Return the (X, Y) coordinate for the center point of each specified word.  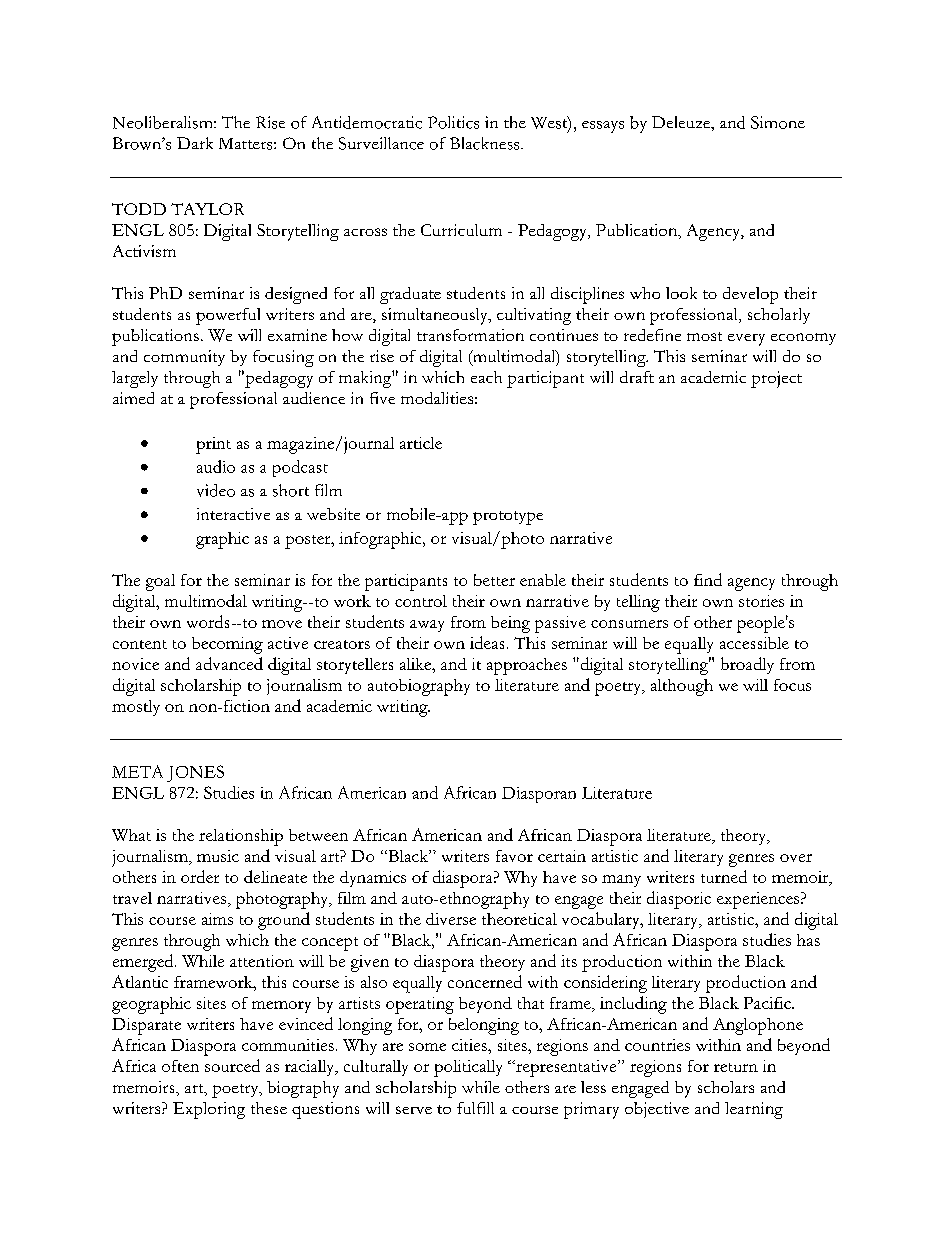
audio (216, 466)
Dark (195, 143)
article (421, 443)
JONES (195, 773)
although (682, 687)
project (776, 379)
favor (514, 856)
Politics (453, 122)
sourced (232, 1065)
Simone (778, 122)
